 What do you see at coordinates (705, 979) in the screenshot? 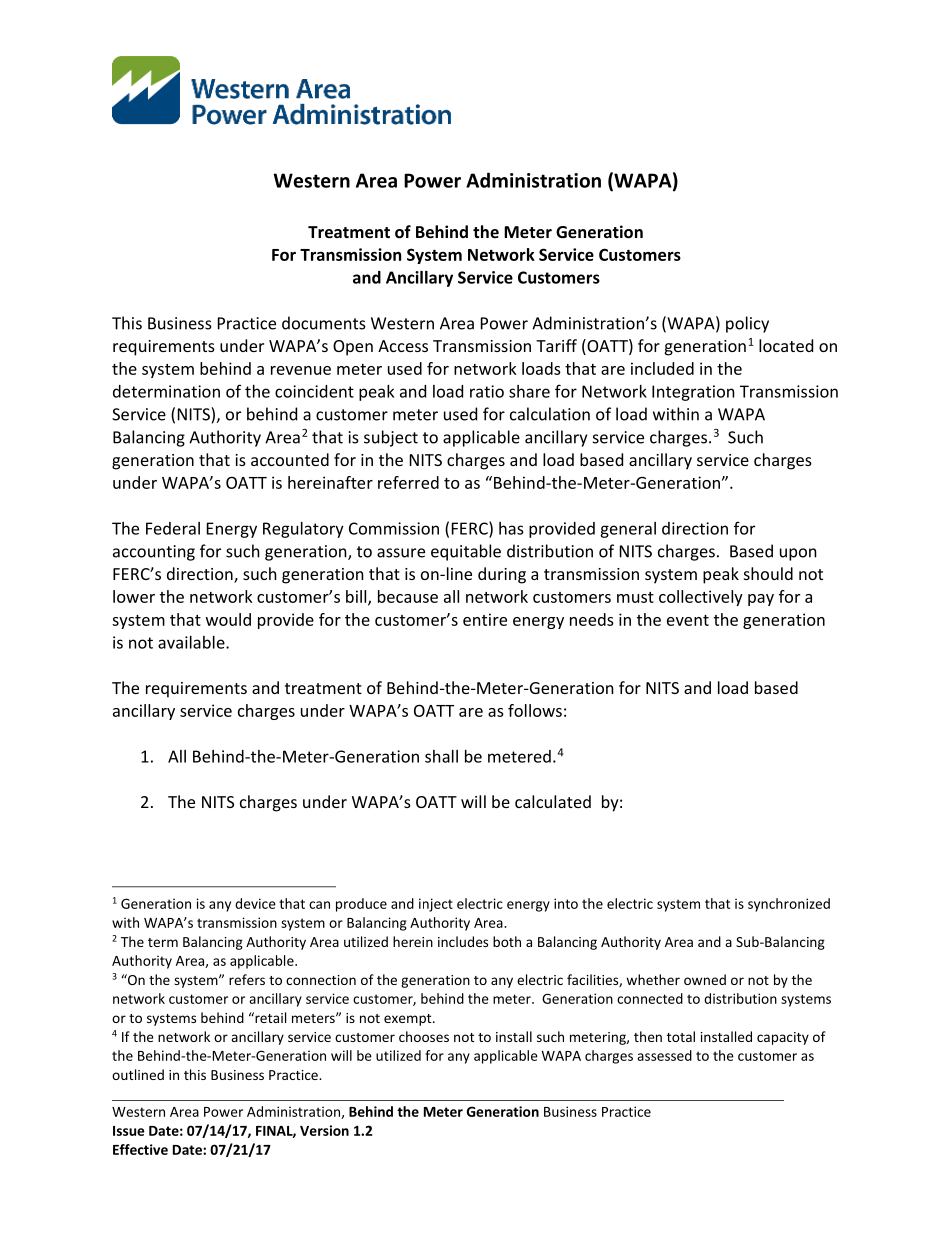
I see `owned` at bounding box center [705, 979].
